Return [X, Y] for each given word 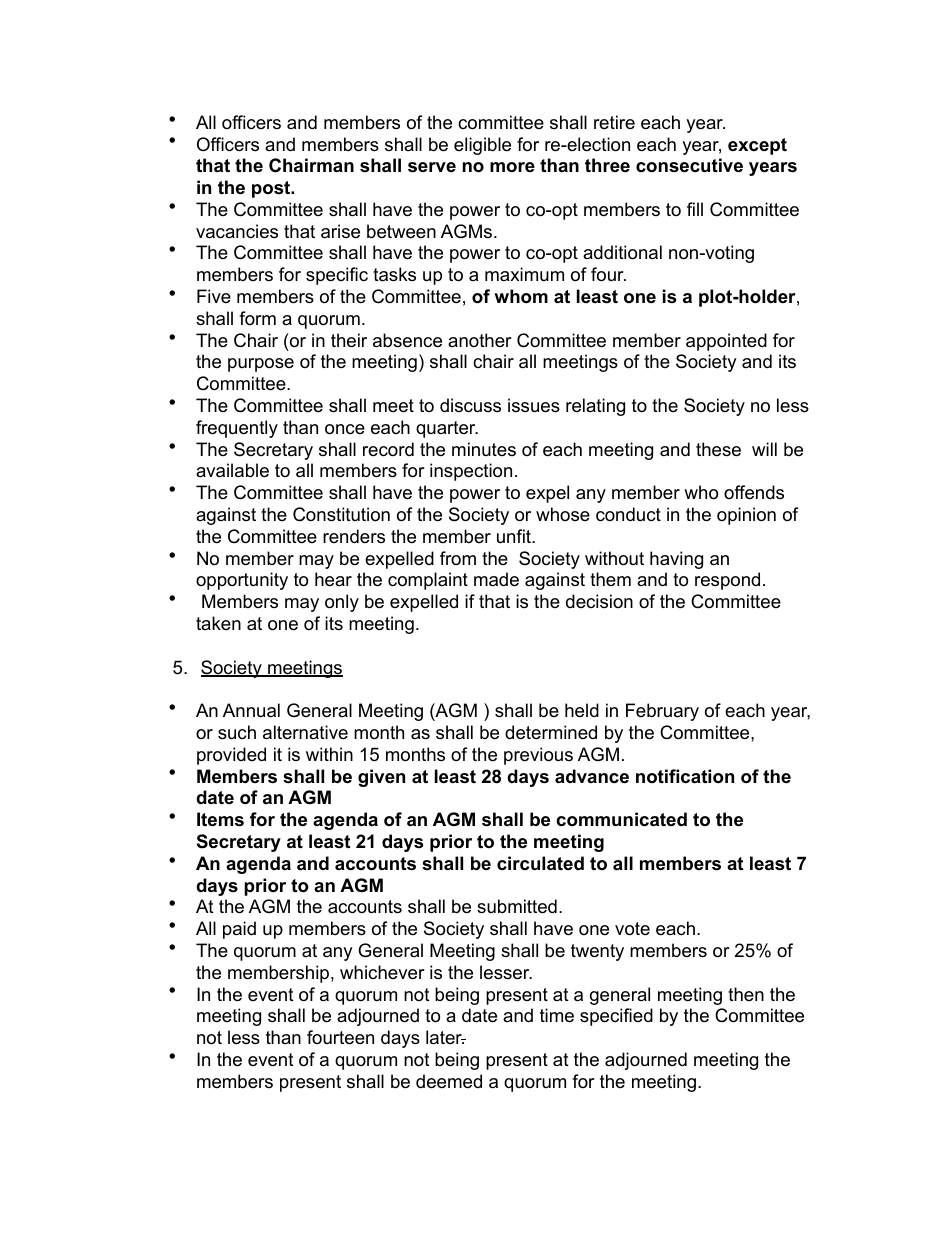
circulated [540, 863]
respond [727, 581]
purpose [261, 365]
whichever [382, 972]
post [272, 189]
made [496, 579]
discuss [470, 405]
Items [220, 819]
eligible [482, 146]
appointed [726, 342]
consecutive [689, 165]
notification [685, 776]
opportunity [242, 581]
